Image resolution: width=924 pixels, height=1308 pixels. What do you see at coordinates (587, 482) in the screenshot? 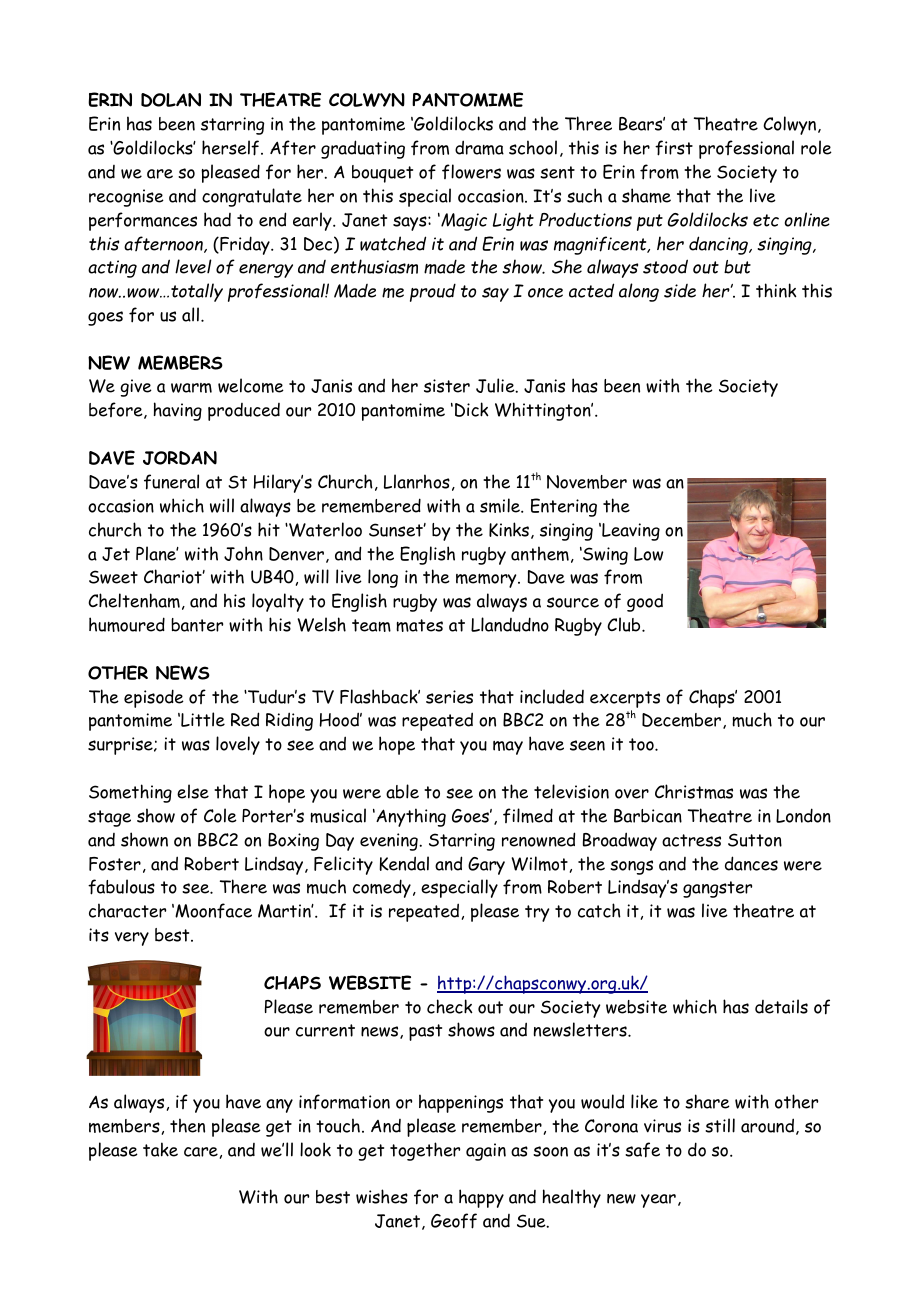
I see `November` at bounding box center [587, 482].
